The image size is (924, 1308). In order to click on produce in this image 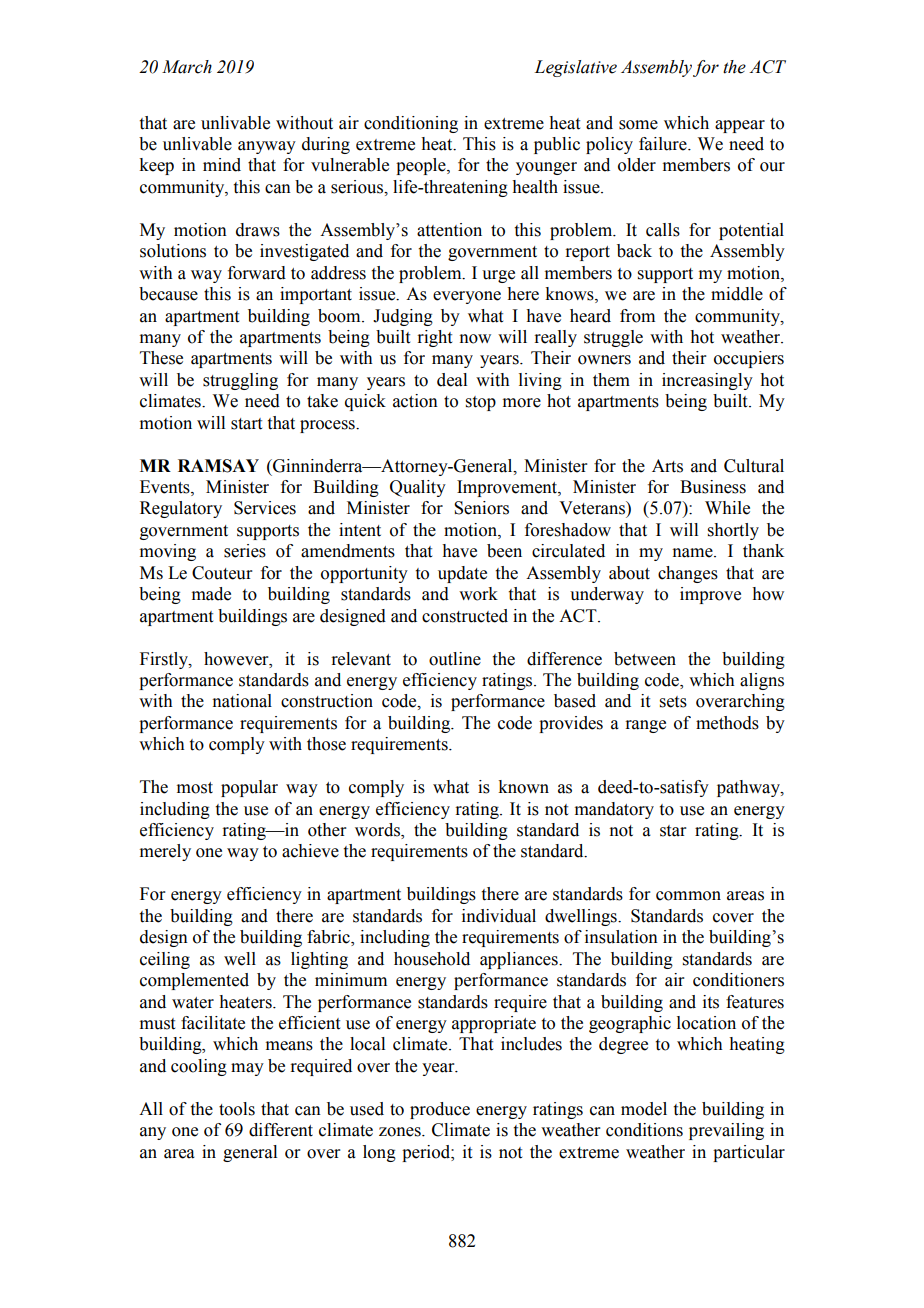, I will do `click(440, 1110)`.
